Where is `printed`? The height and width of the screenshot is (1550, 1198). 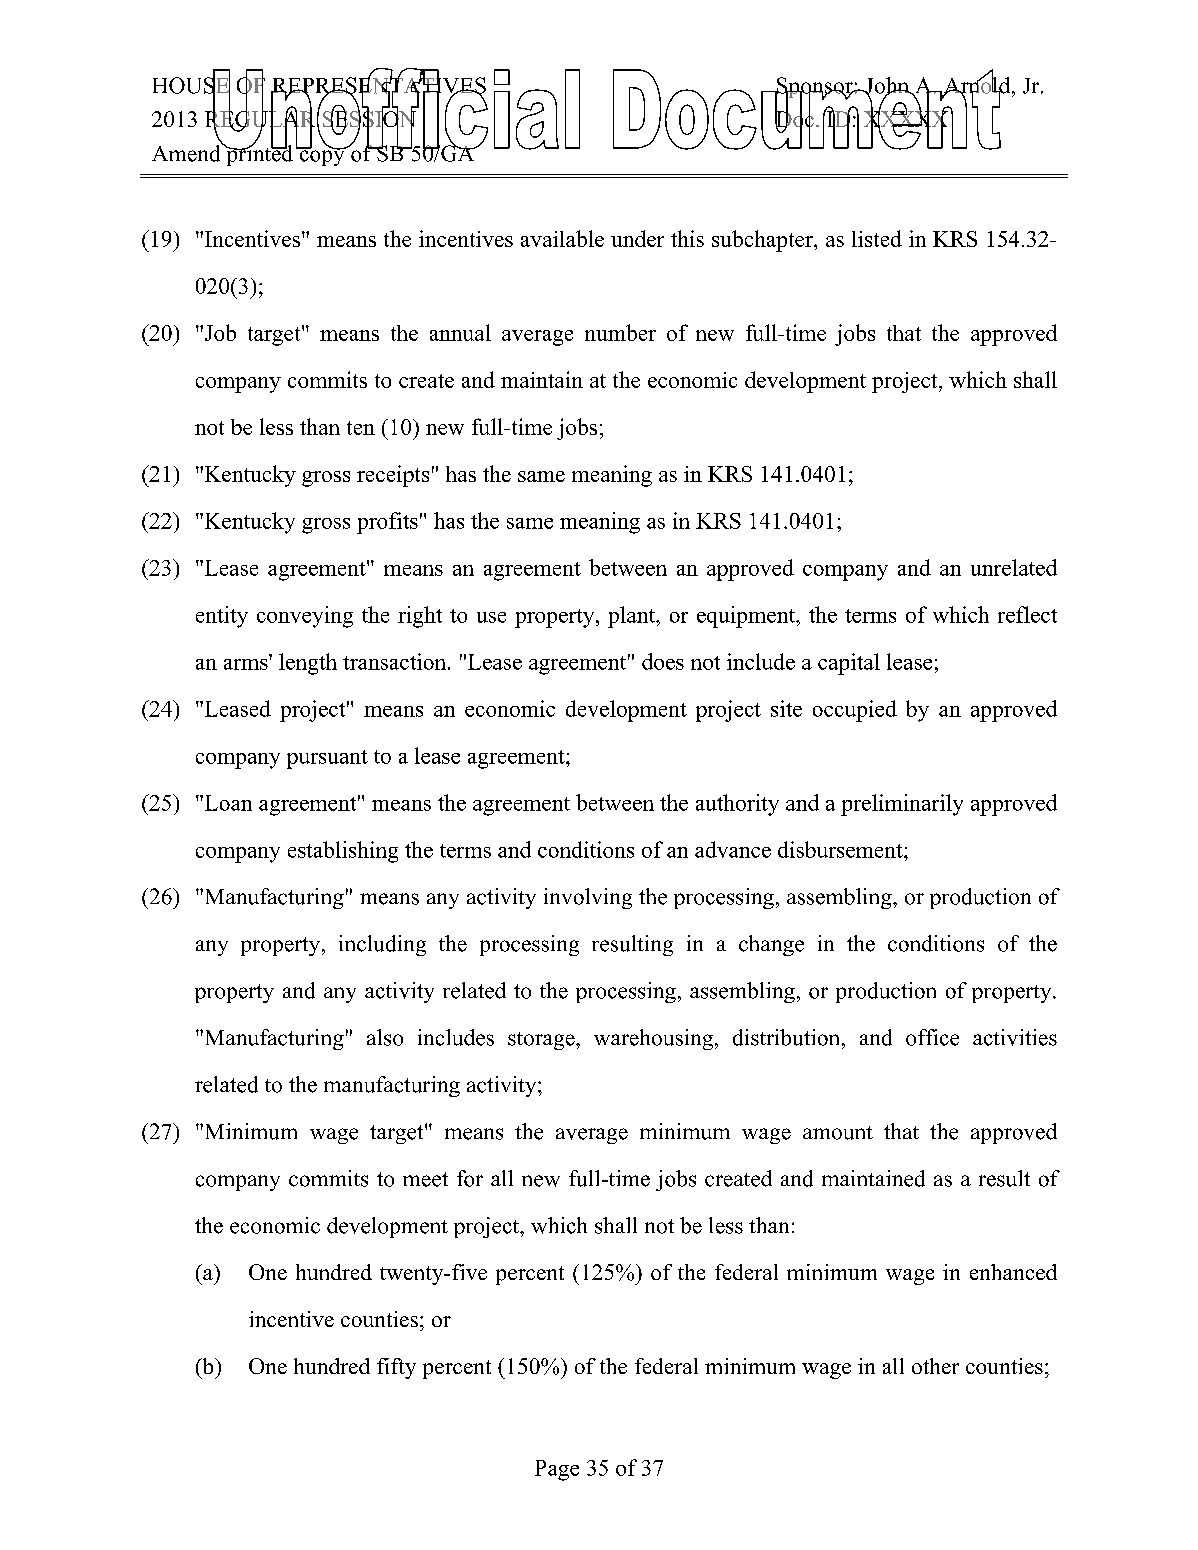
printed is located at coordinates (258, 154).
